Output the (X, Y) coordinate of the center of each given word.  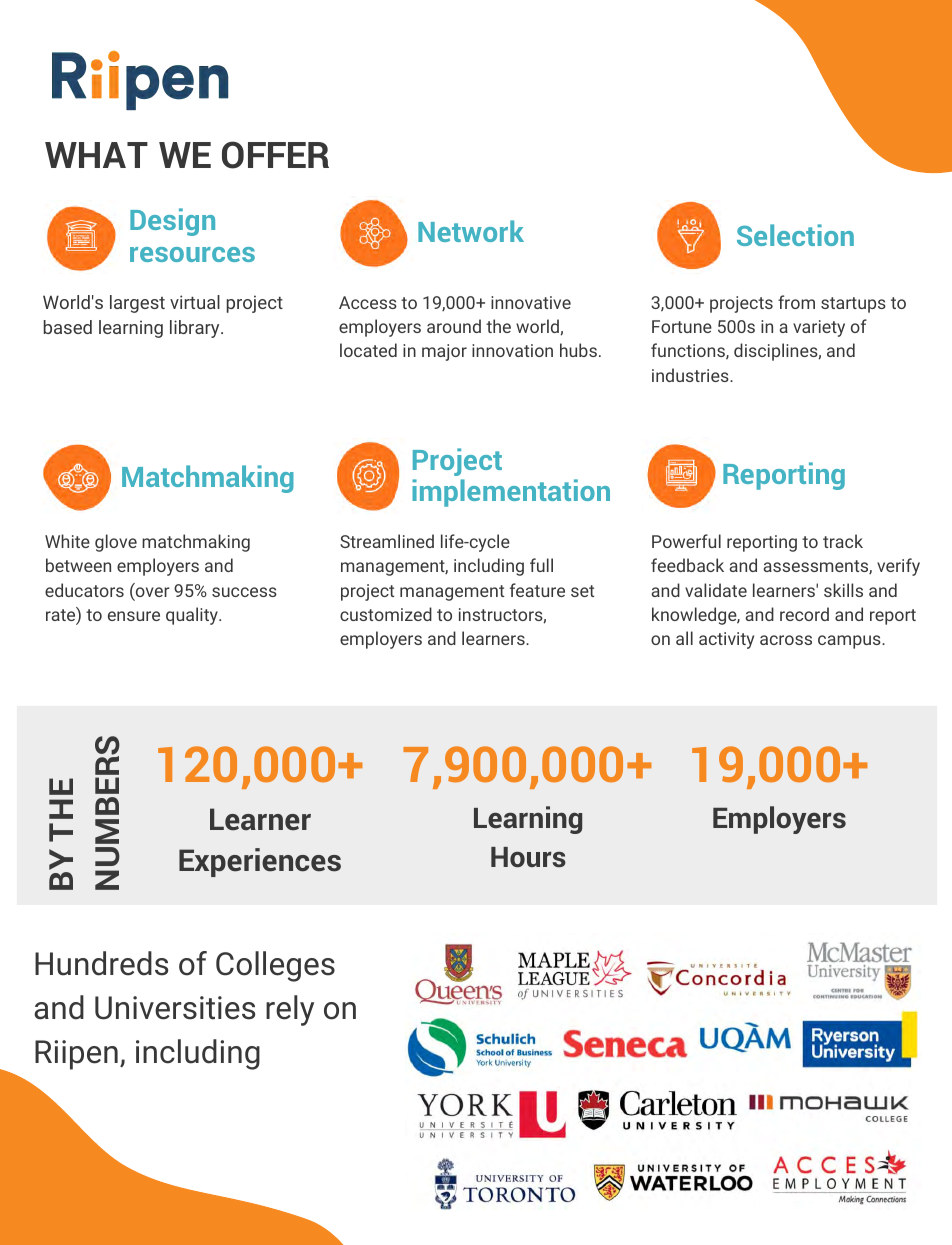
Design (172, 222)
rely (290, 1010)
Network (471, 231)
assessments (816, 567)
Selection (795, 235)
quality (193, 616)
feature (537, 590)
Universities (175, 1008)
